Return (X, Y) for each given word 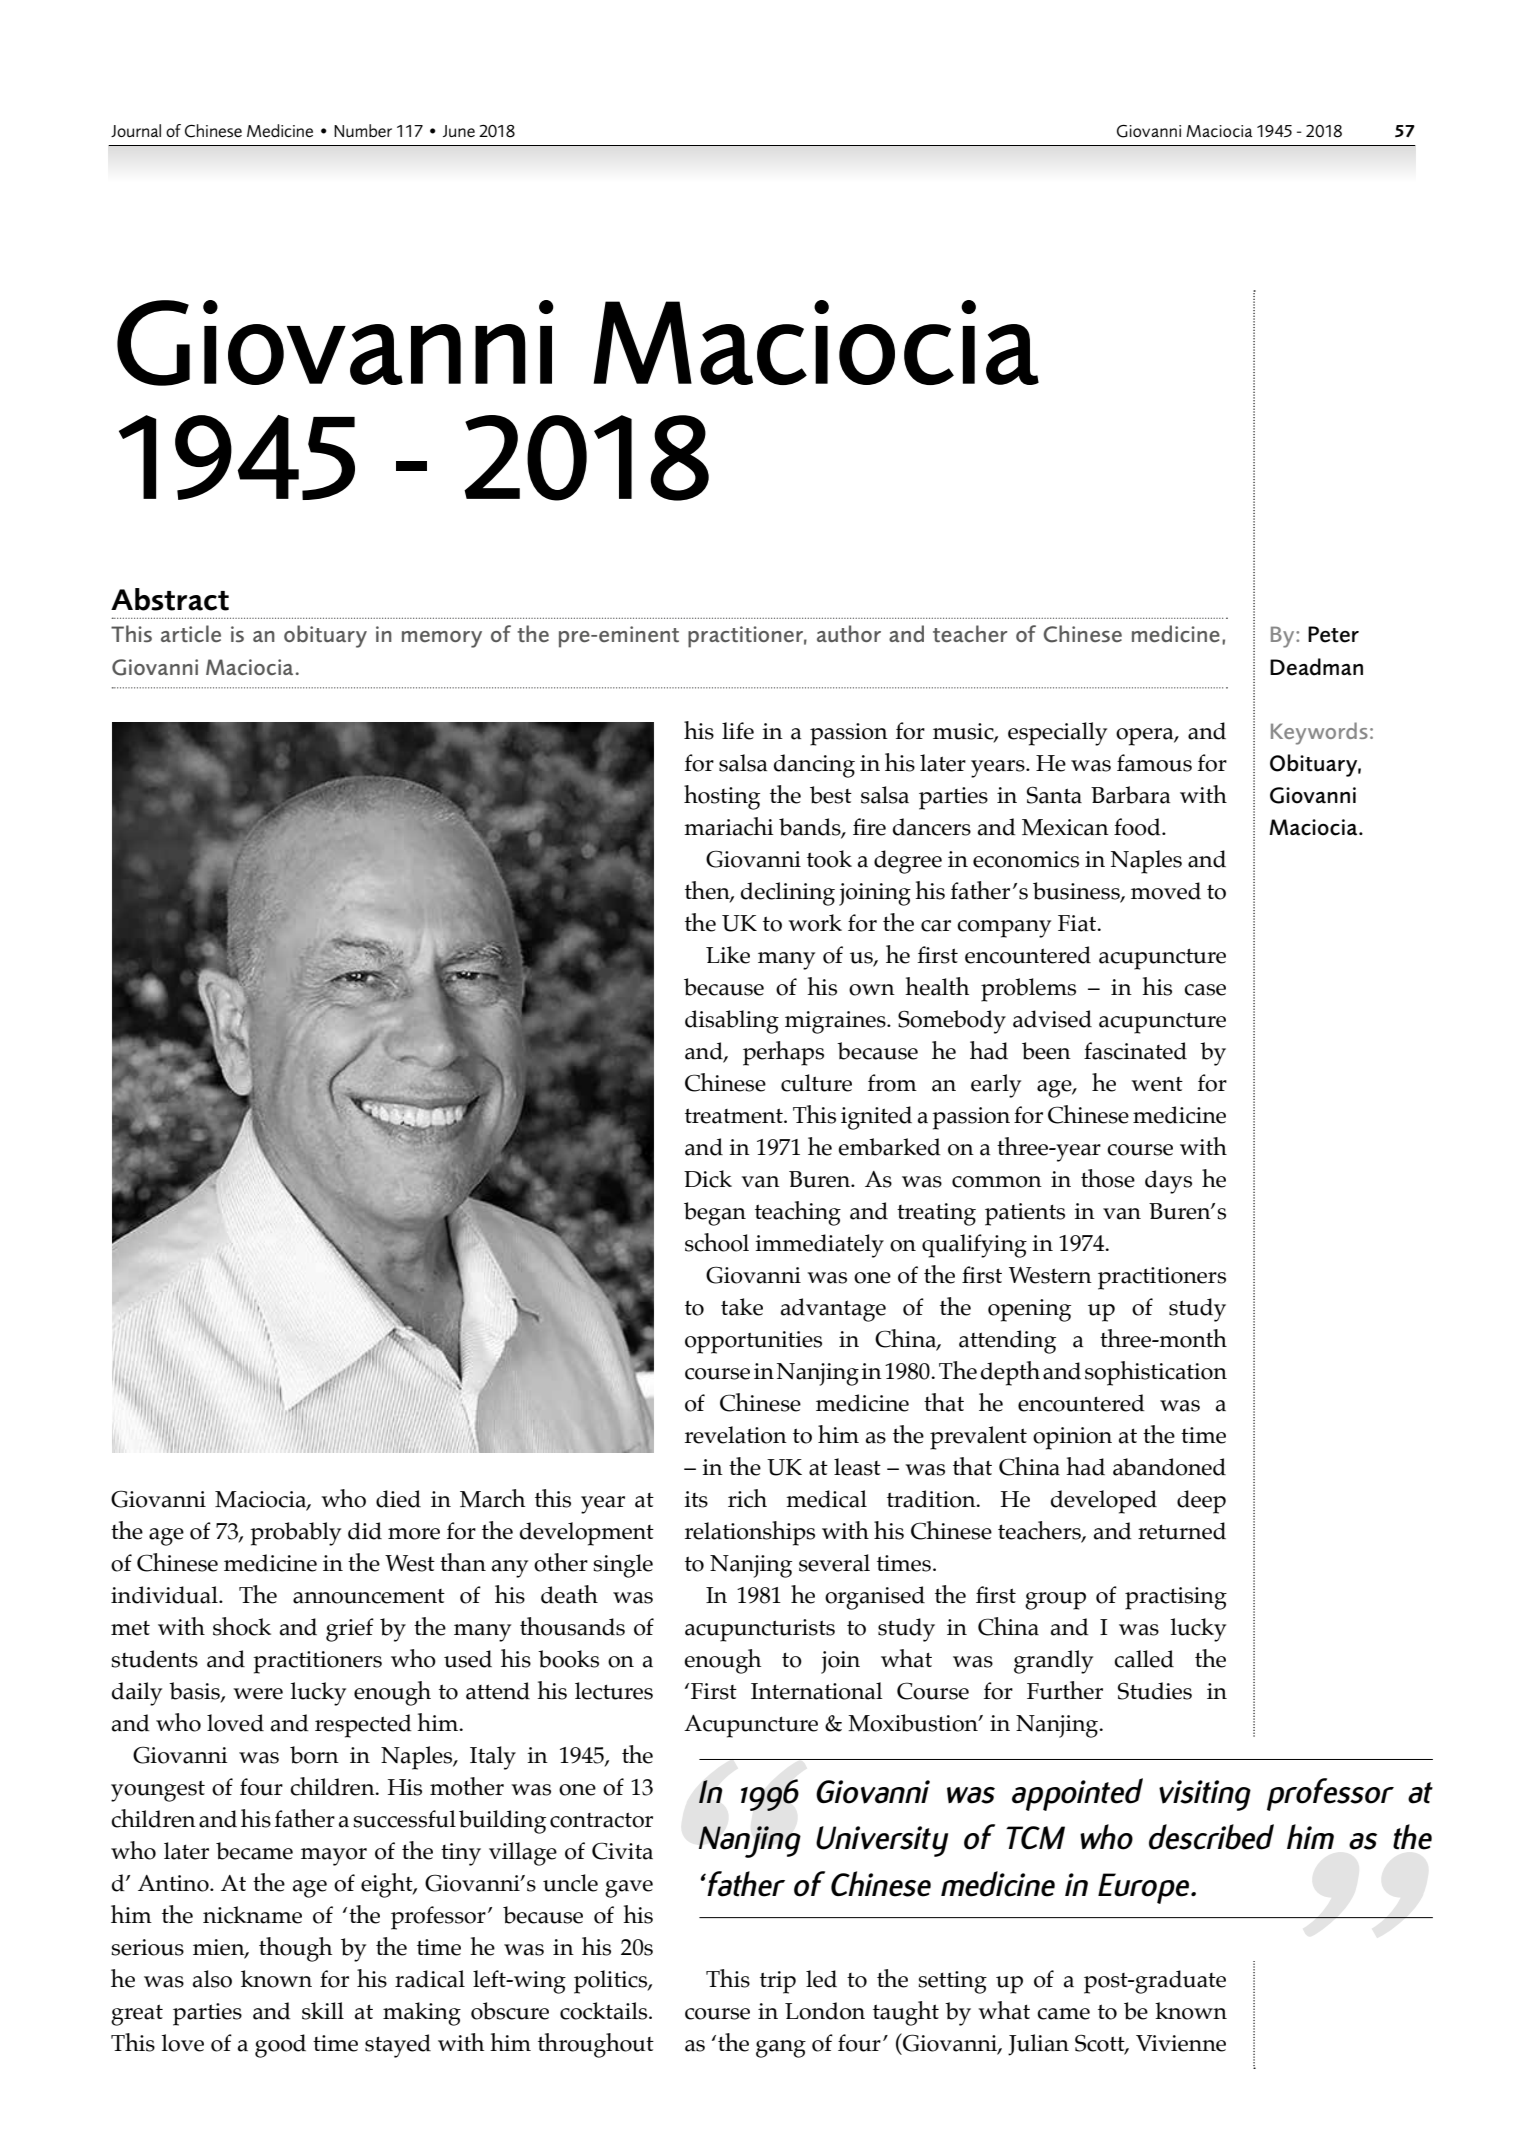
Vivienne (1181, 2043)
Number (363, 130)
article (191, 633)
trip (778, 1982)
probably (295, 1534)
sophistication (1156, 1373)
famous (1154, 763)
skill (323, 2011)
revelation (736, 1435)
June (459, 131)
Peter (1333, 634)
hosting (722, 797)
